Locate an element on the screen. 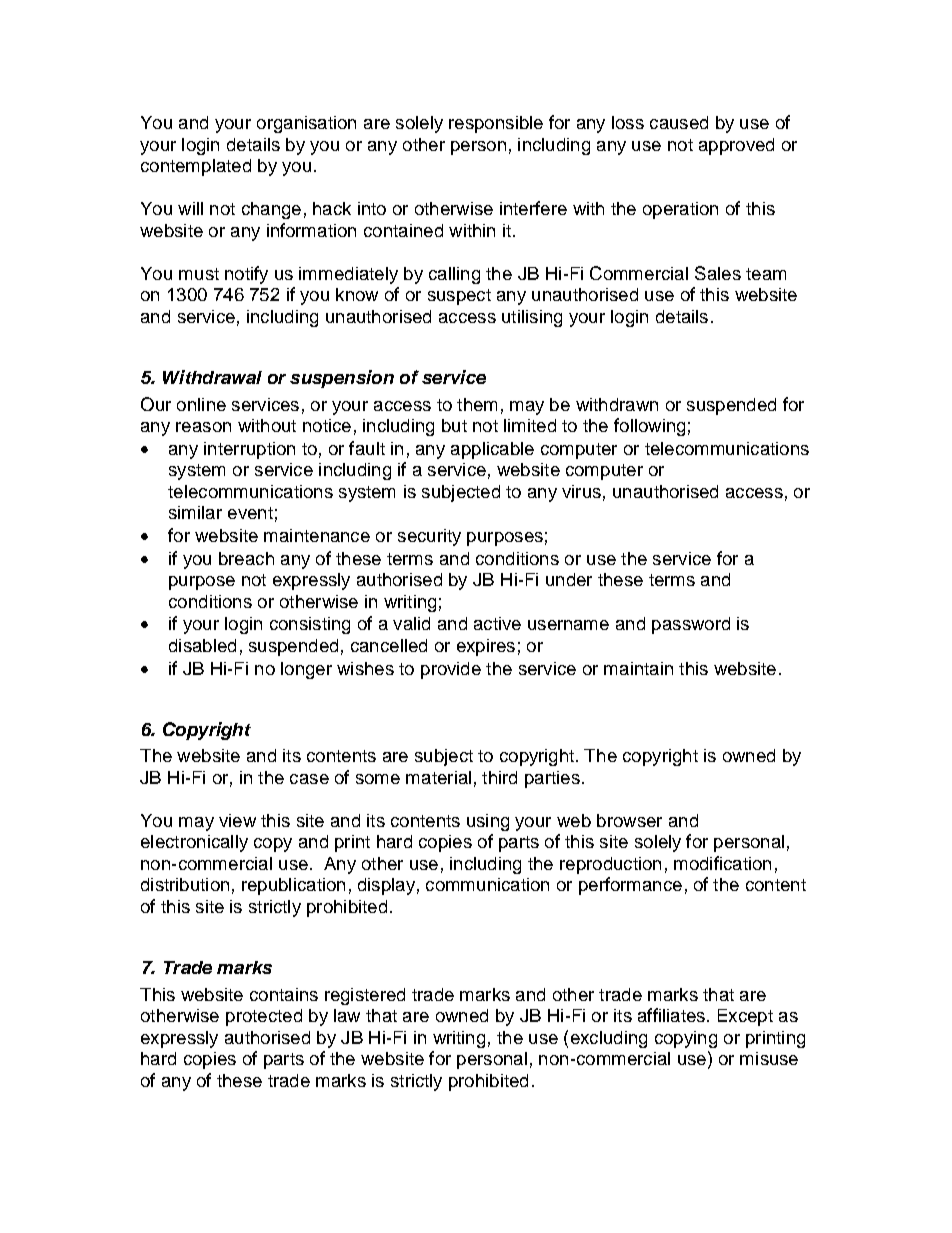  organisation is located at coordinates (306, 124).
